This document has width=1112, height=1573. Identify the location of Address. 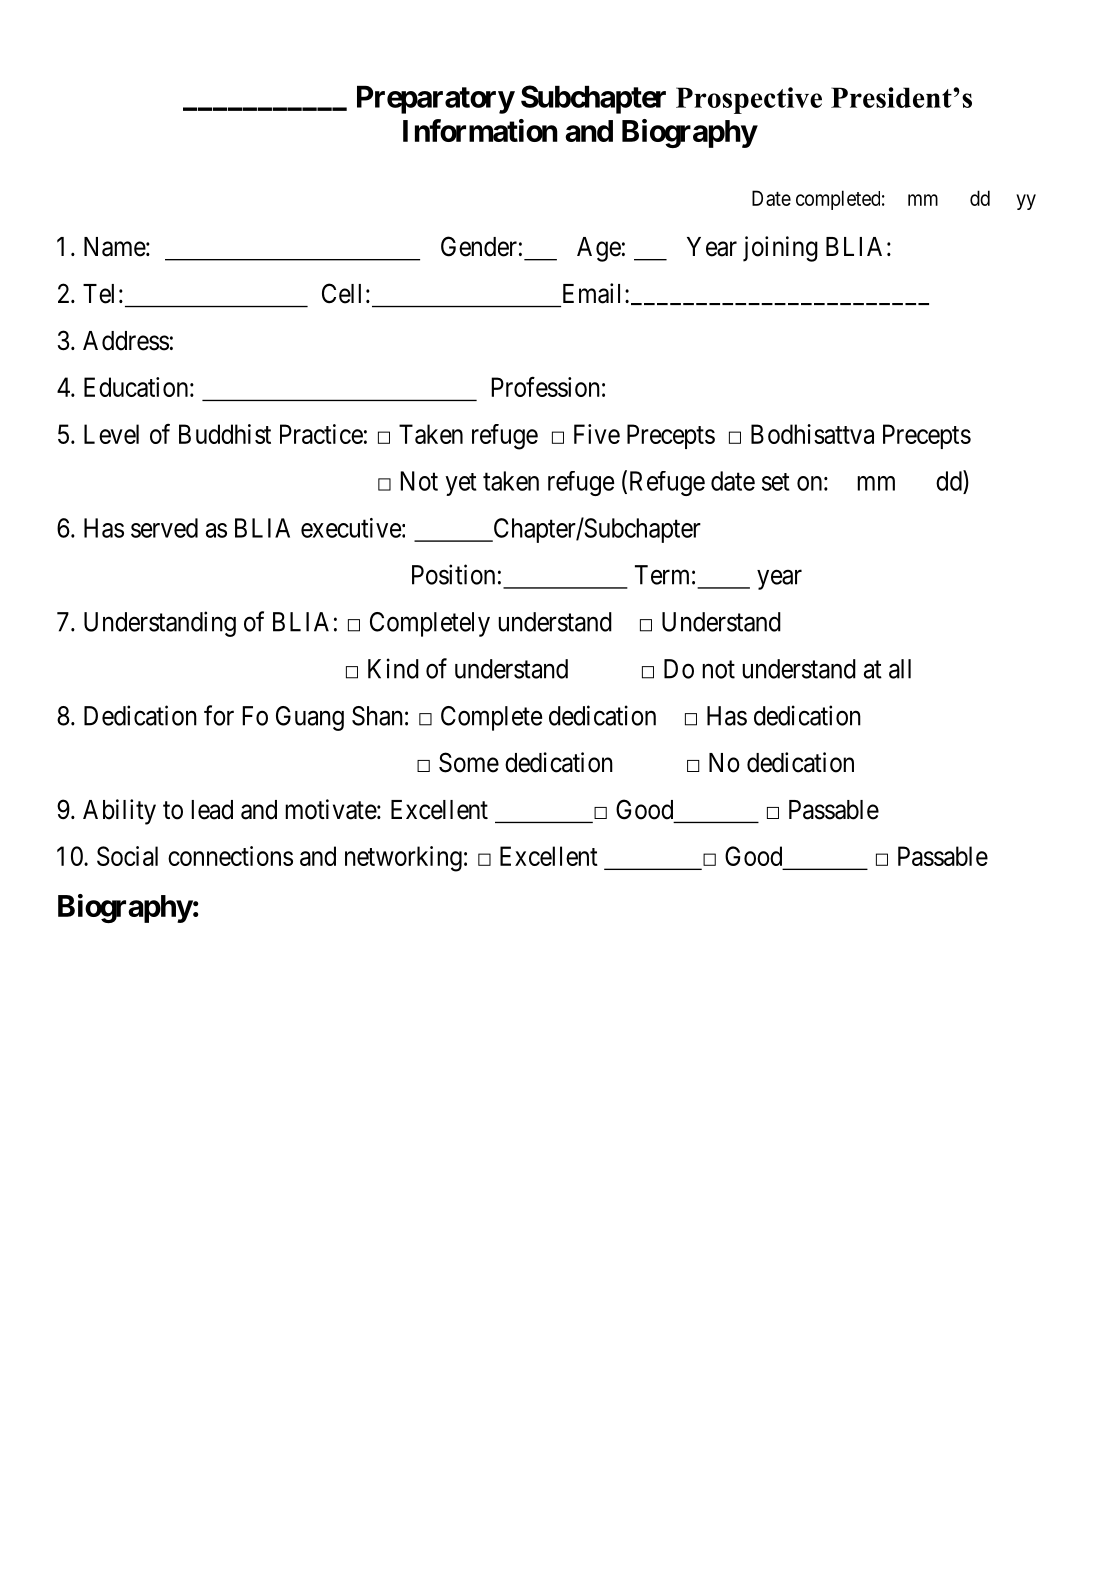
(126, 341).
